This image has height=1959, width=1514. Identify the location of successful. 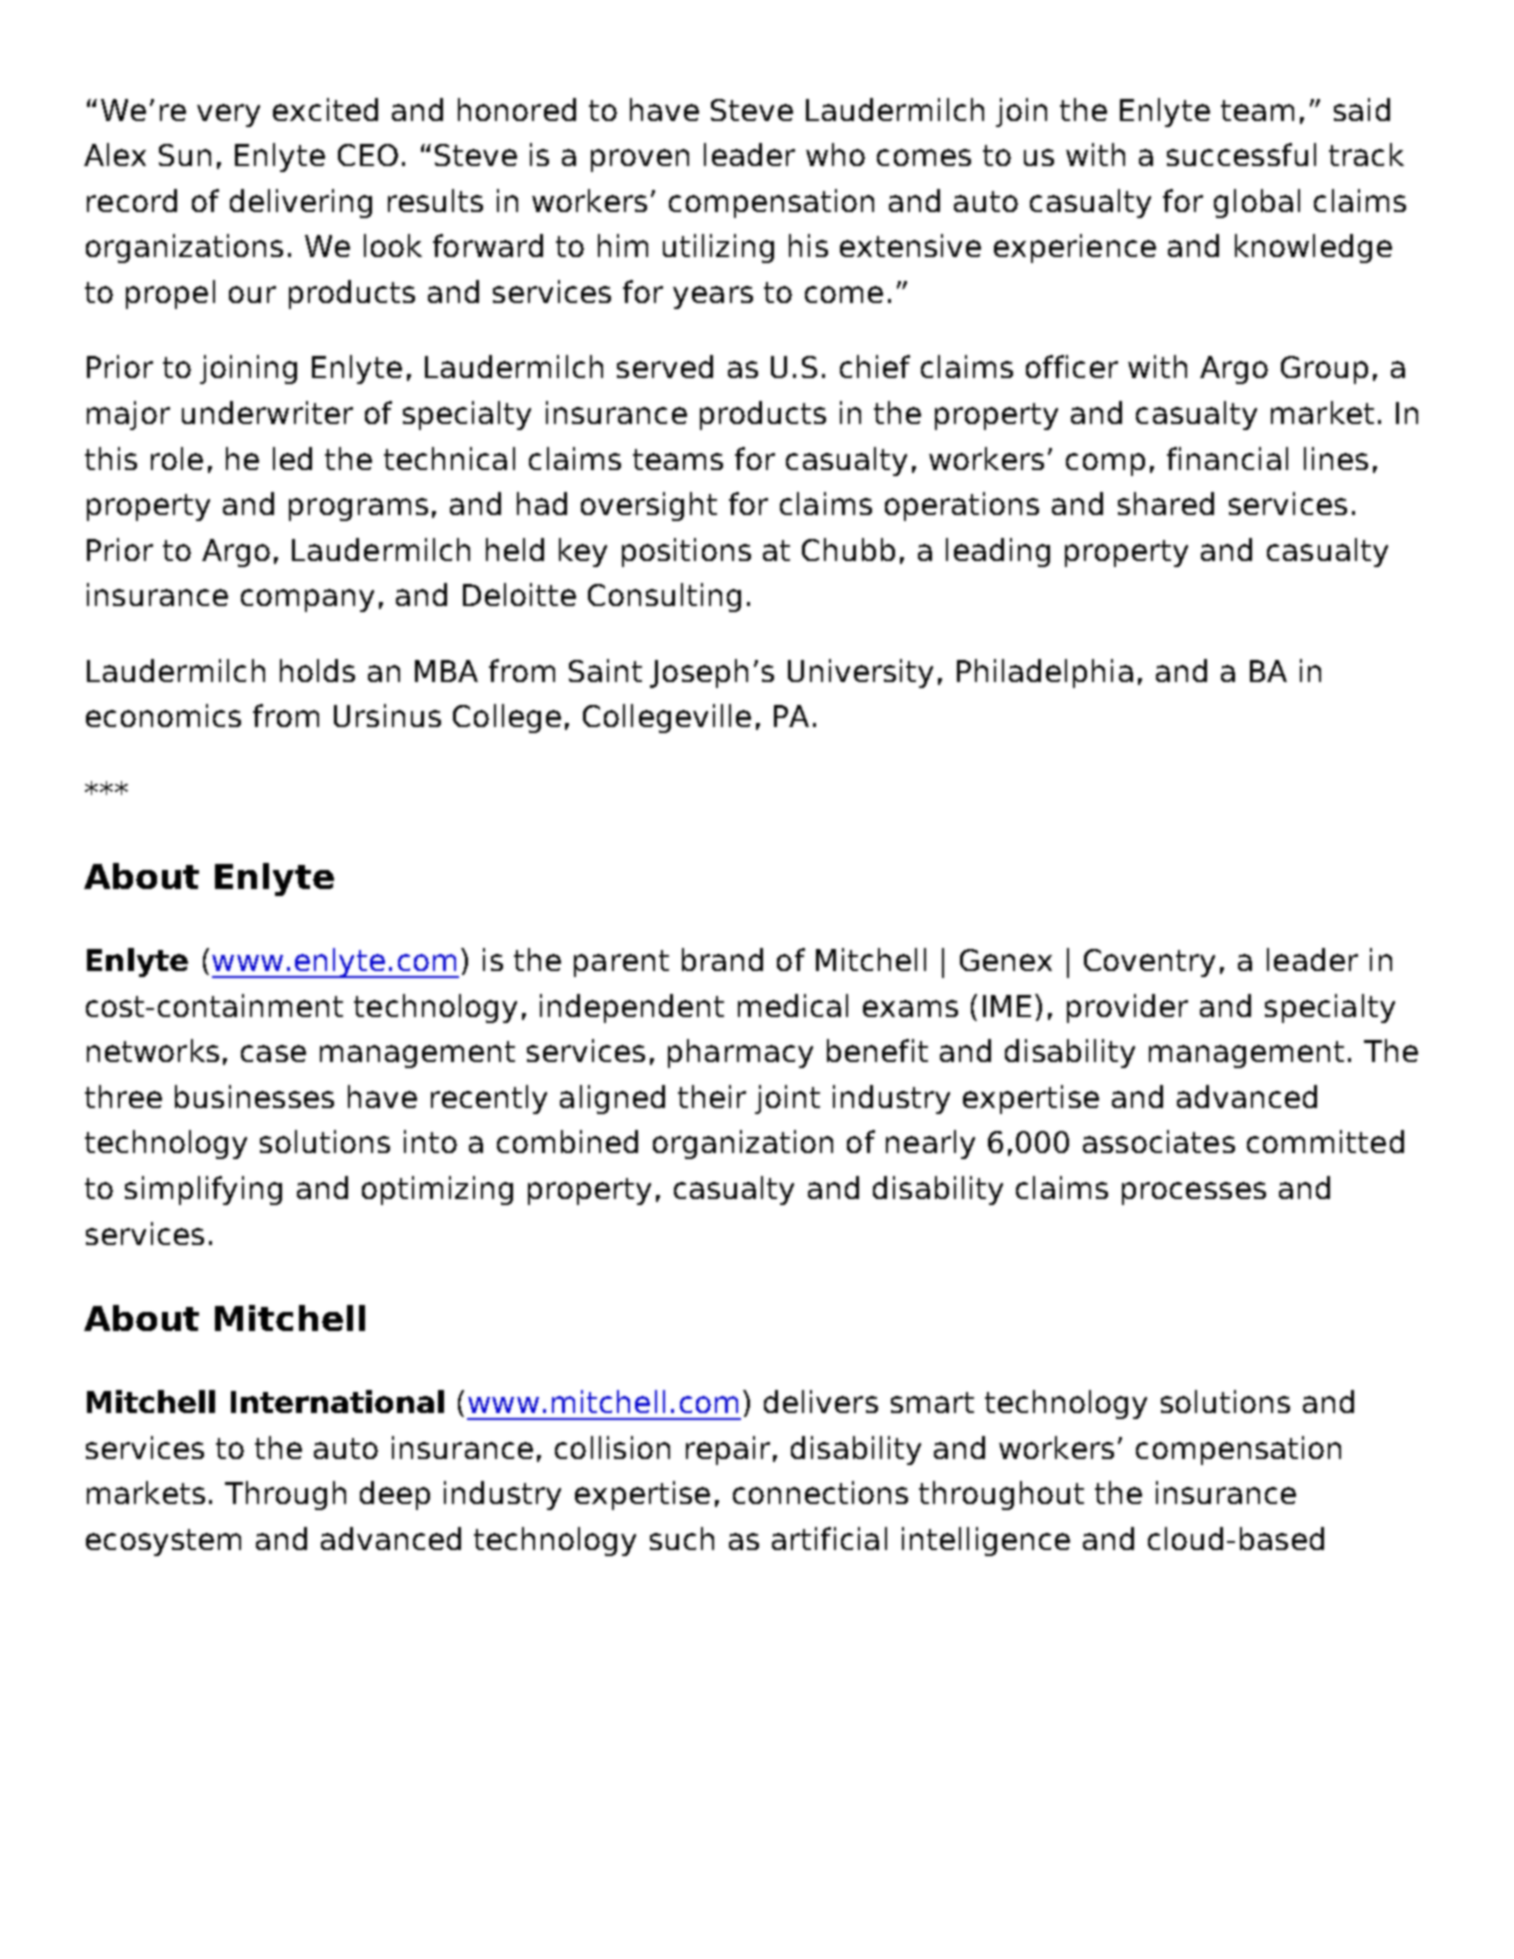
(1241, 154).
